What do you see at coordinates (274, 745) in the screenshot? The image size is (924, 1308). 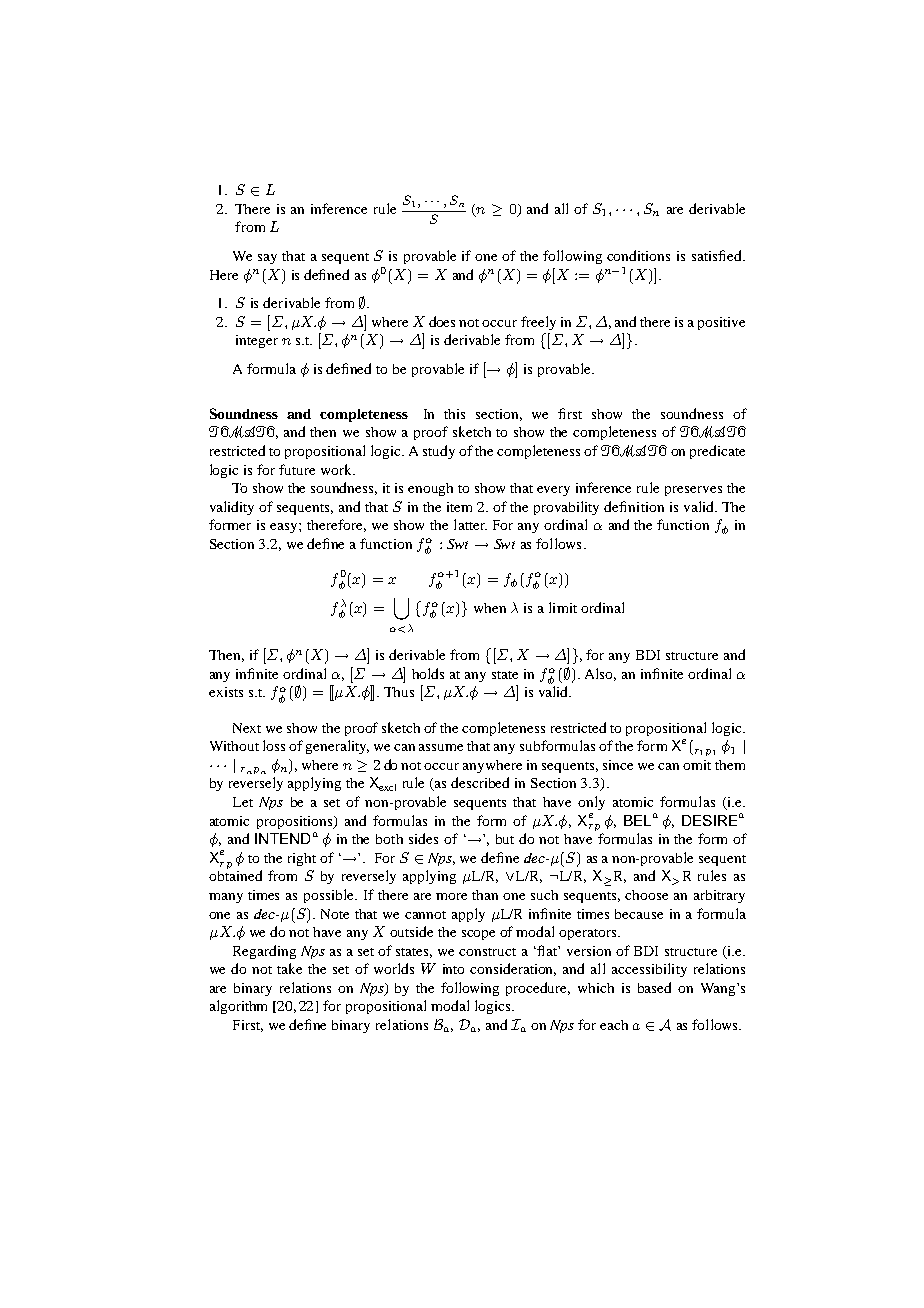 I see `loss` at bounding box center [274, 745].
